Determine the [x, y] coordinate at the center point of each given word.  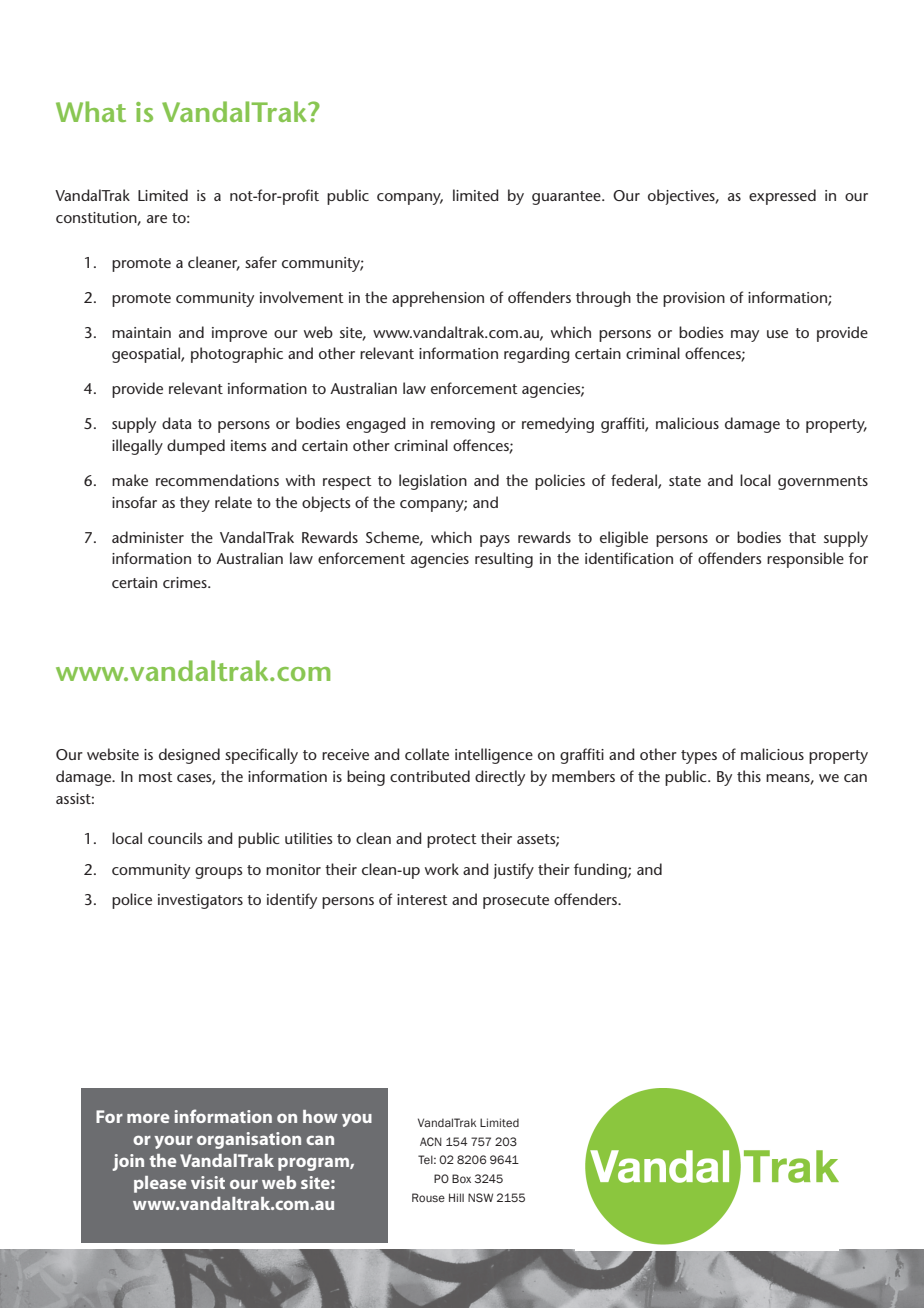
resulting [504, 560]
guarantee [567, 198]
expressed [782, 197]
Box [461, 1178]
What [91, 111]
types [699, 757]
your [173, 1142]
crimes [186, 582]
